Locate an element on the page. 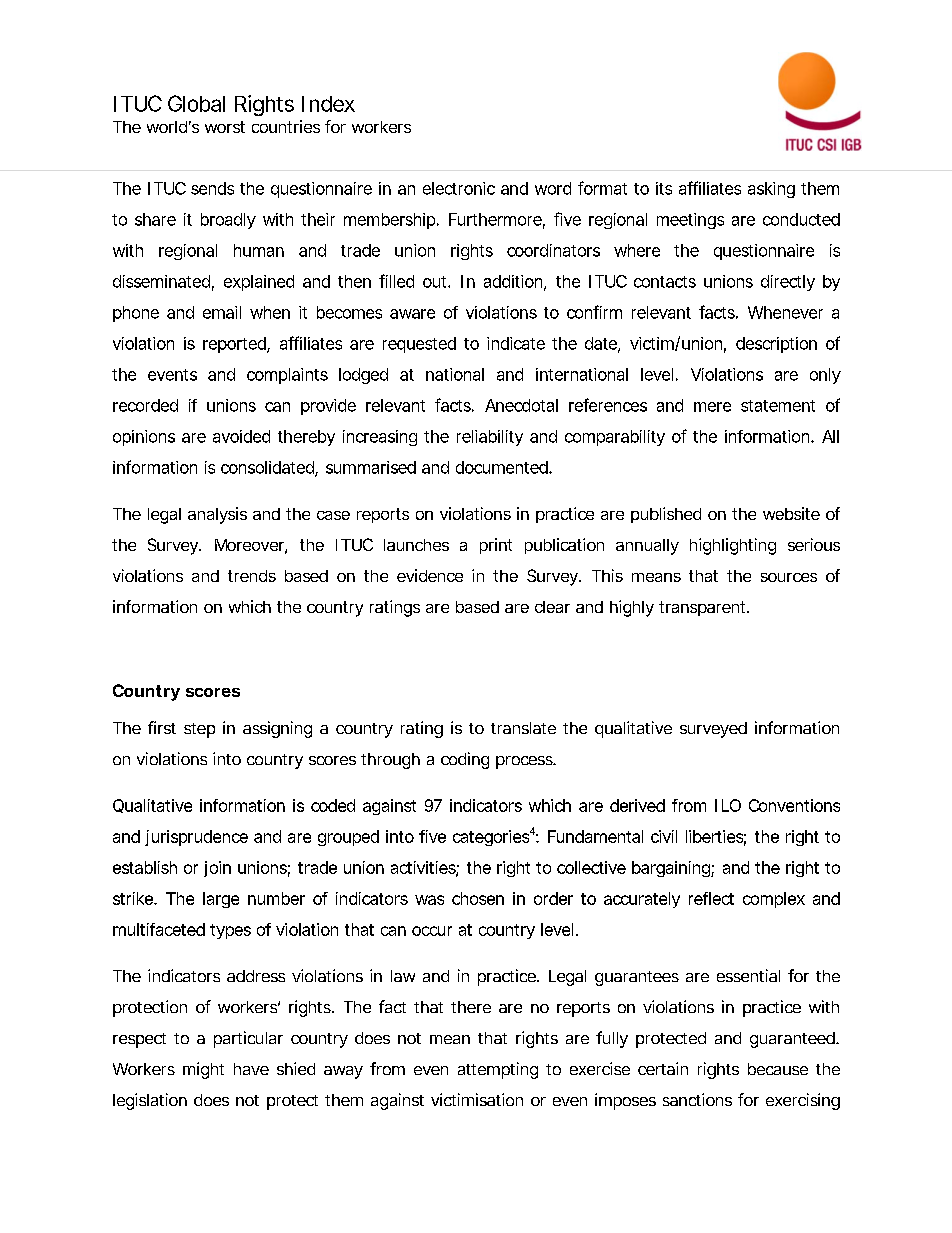 The width and height of the image is (952, 1233). coding is located at coordinates (465, 760).
